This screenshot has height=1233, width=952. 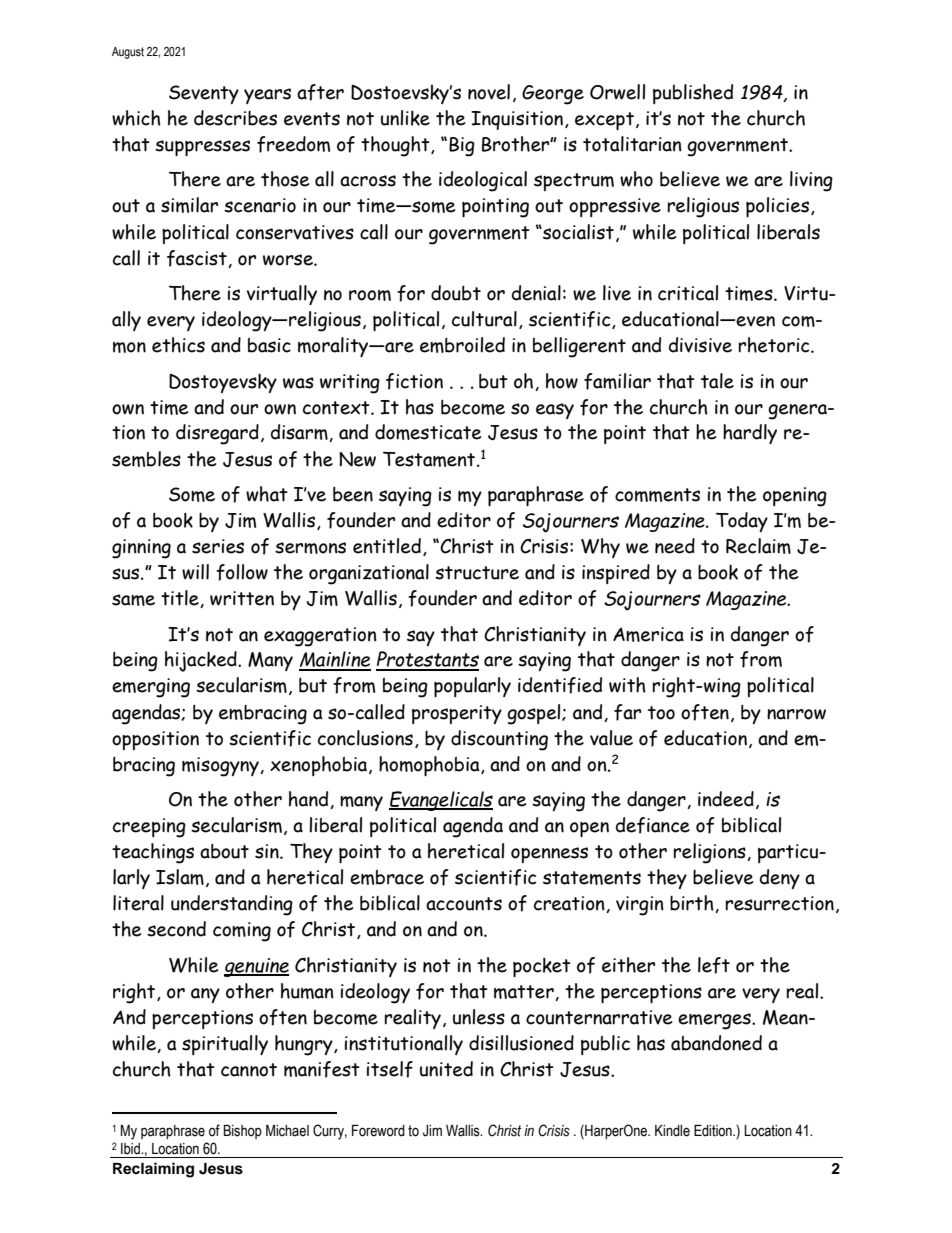 I want to click on novel, so click(x=489, y=92).
